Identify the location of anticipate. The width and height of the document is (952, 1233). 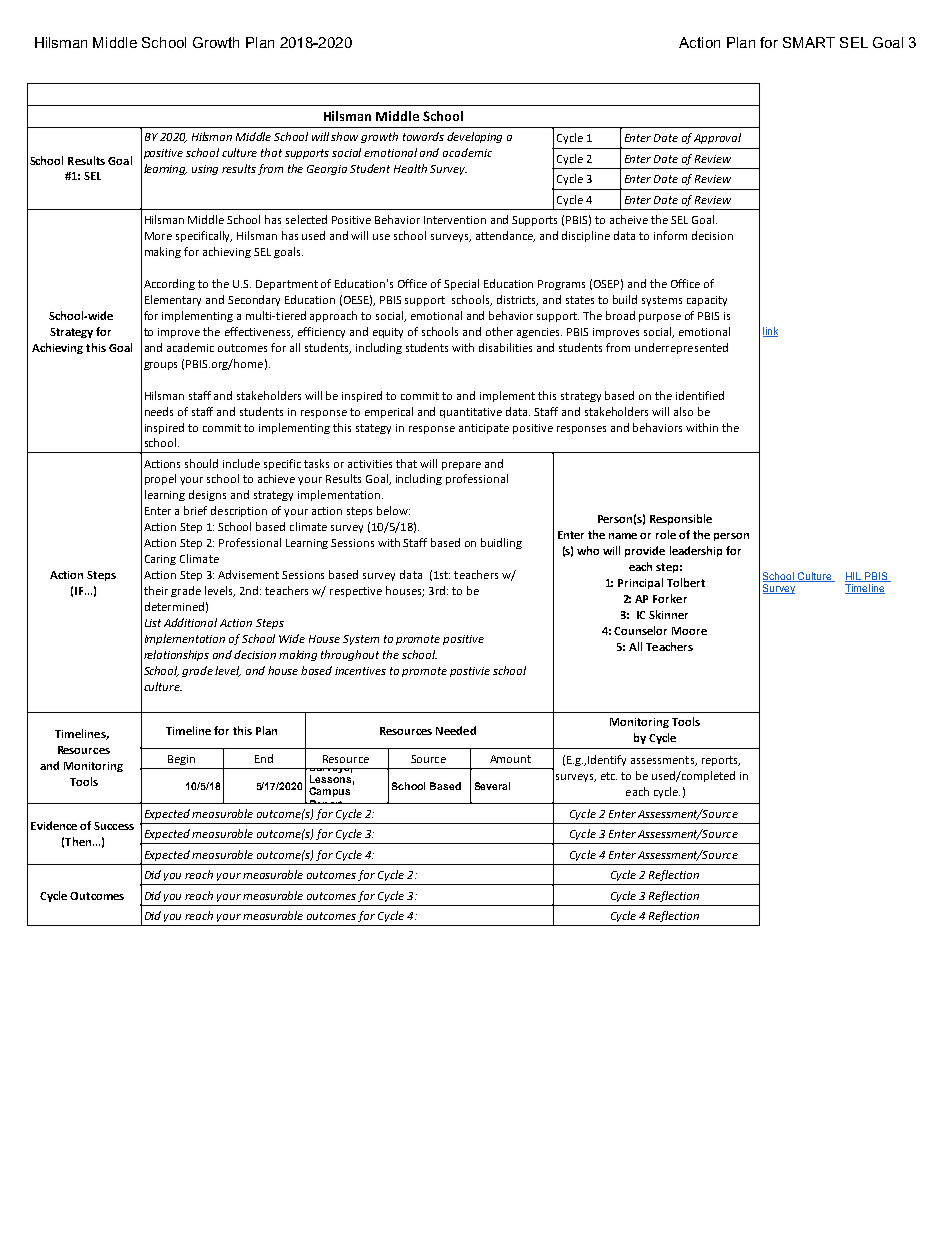
(484, 429).
